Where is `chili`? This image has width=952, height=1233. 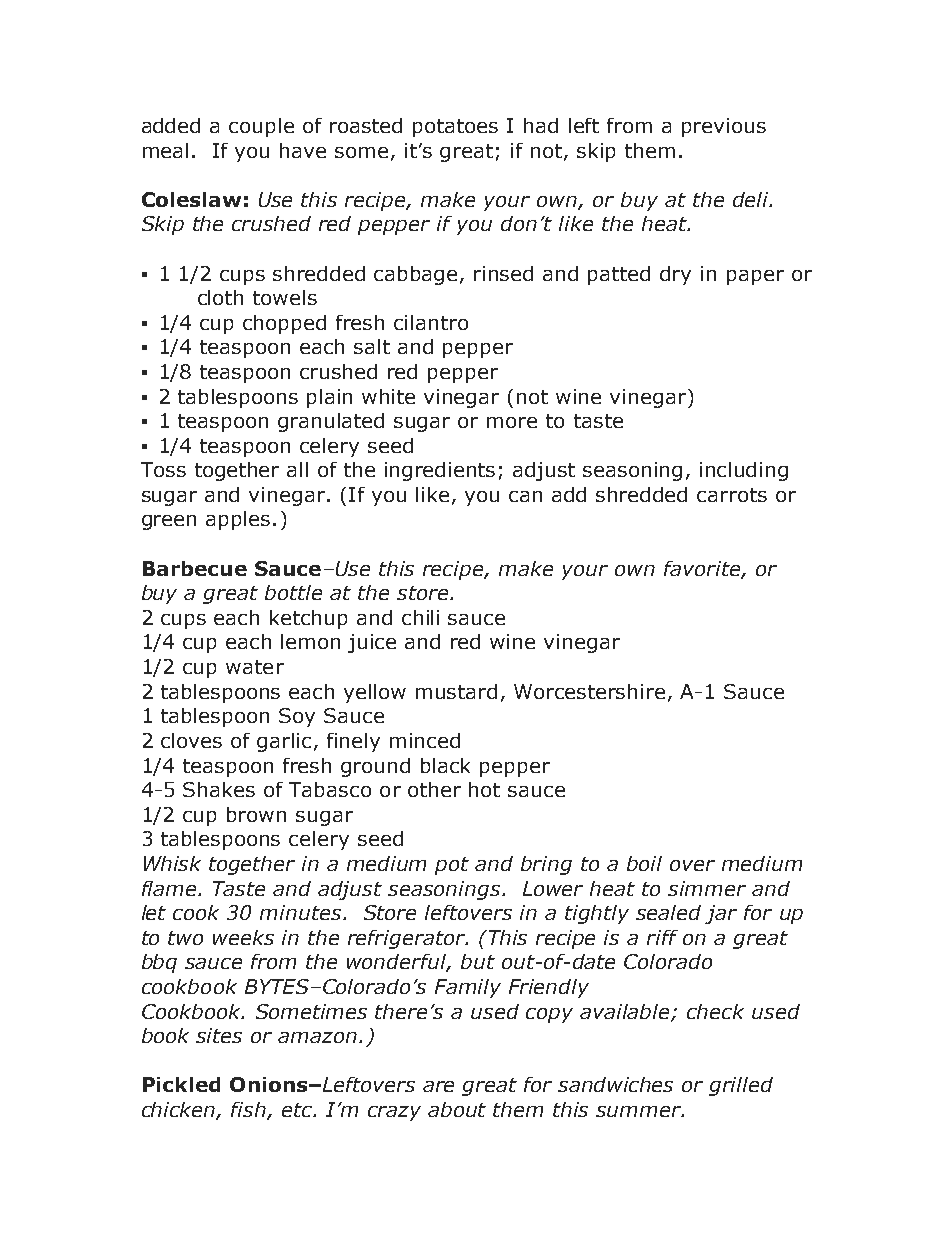
chili is located at coordinates (420, 617).
